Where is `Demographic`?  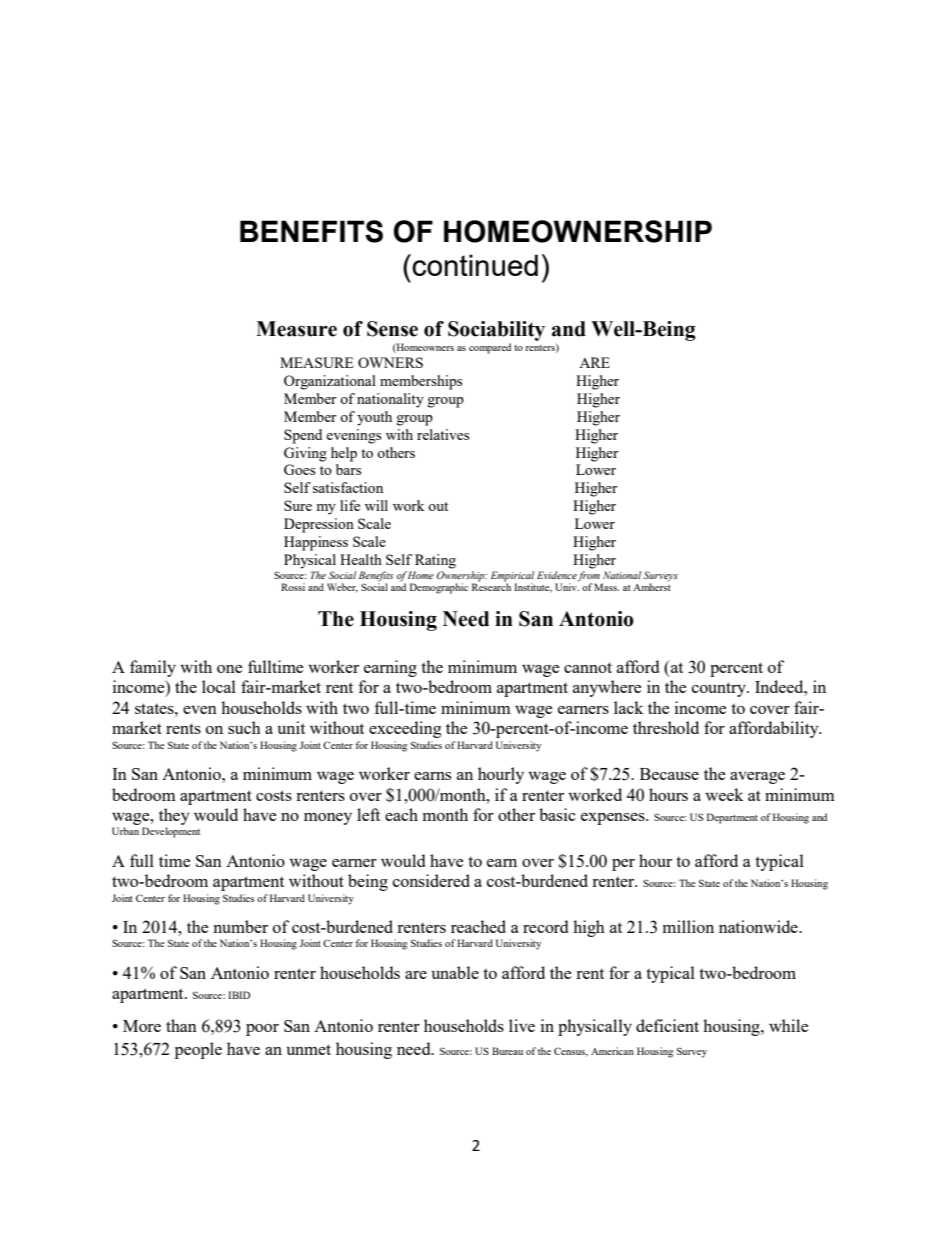
Demographic is located at coordinates (439, 588).
